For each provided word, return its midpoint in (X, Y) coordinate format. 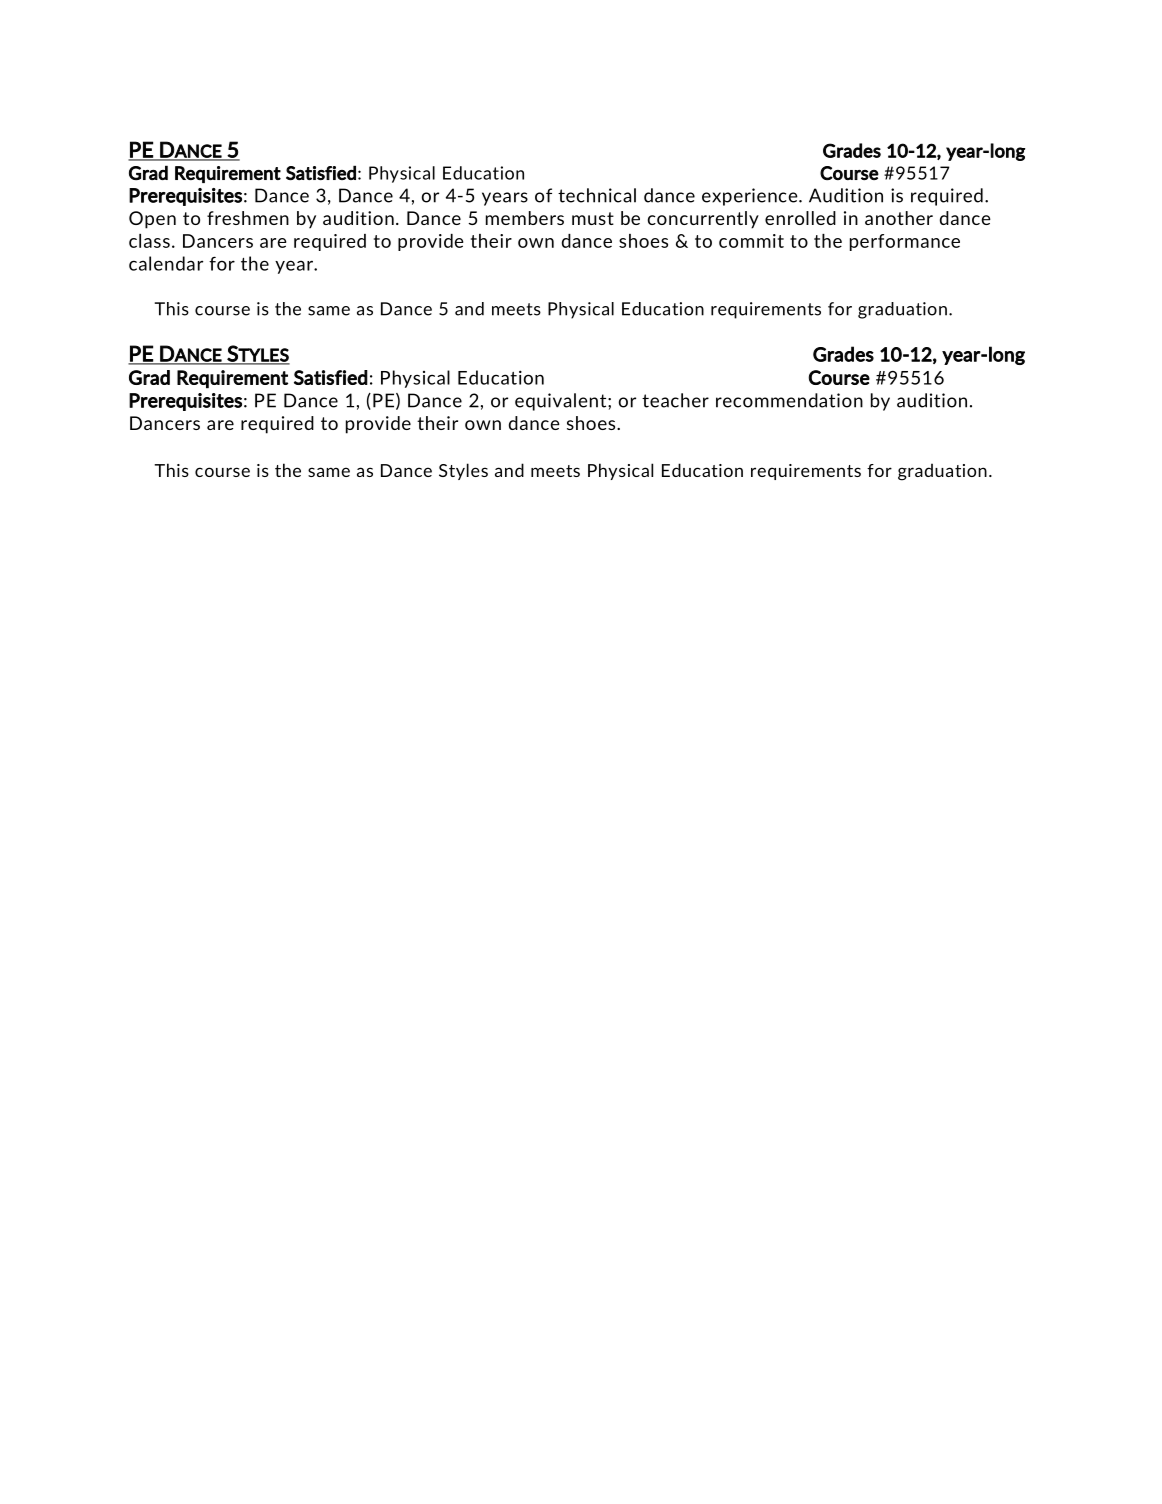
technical (597, 195)
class (149, 241)
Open (152, 220)
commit (751, 241)
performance (905, 242)
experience (751, 197)
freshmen (248, 218)
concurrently (703, 220)
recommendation (789, 400)
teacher (675, 400)
